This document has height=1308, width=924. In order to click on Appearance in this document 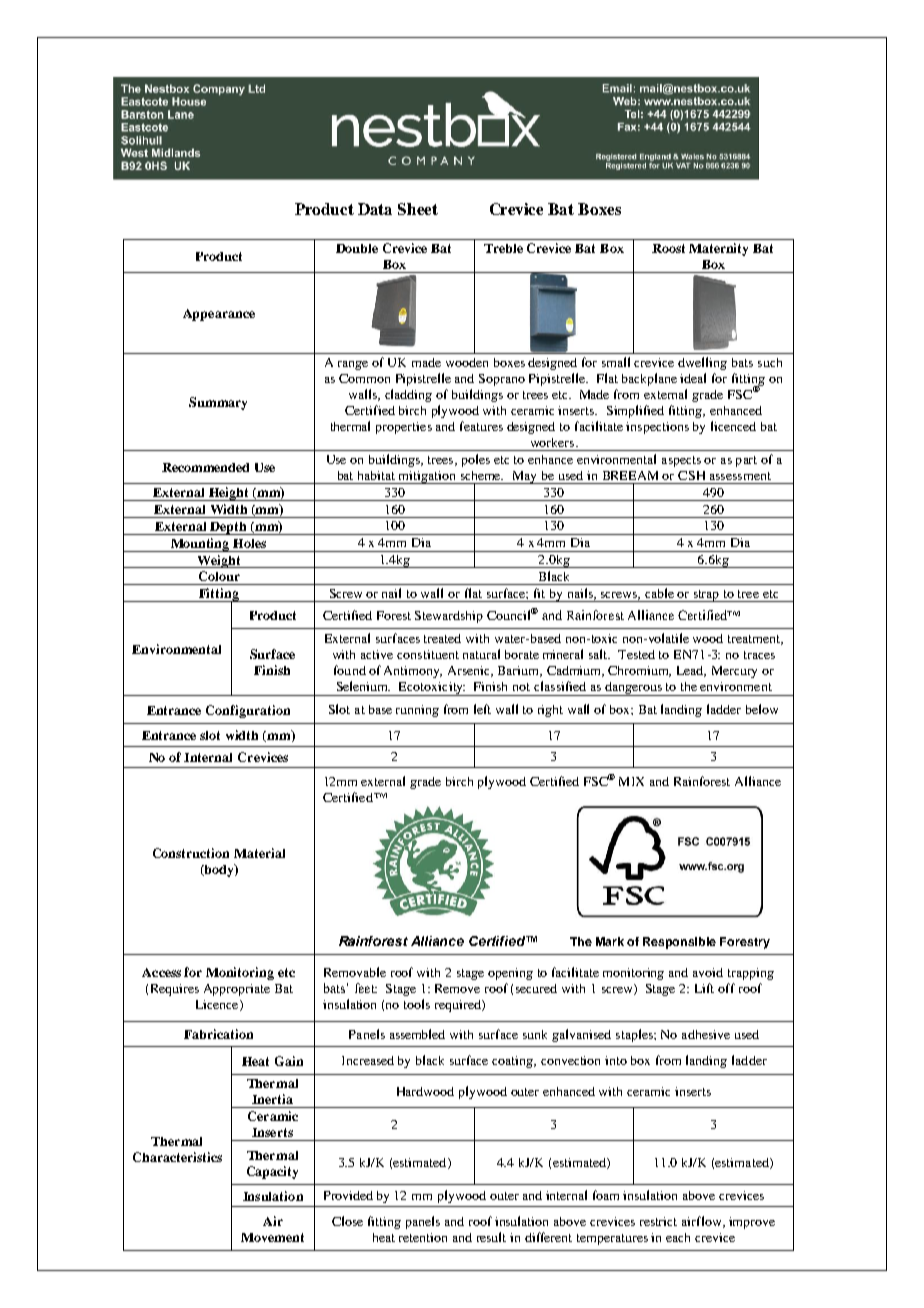, I will do `click(219, 315)`.
